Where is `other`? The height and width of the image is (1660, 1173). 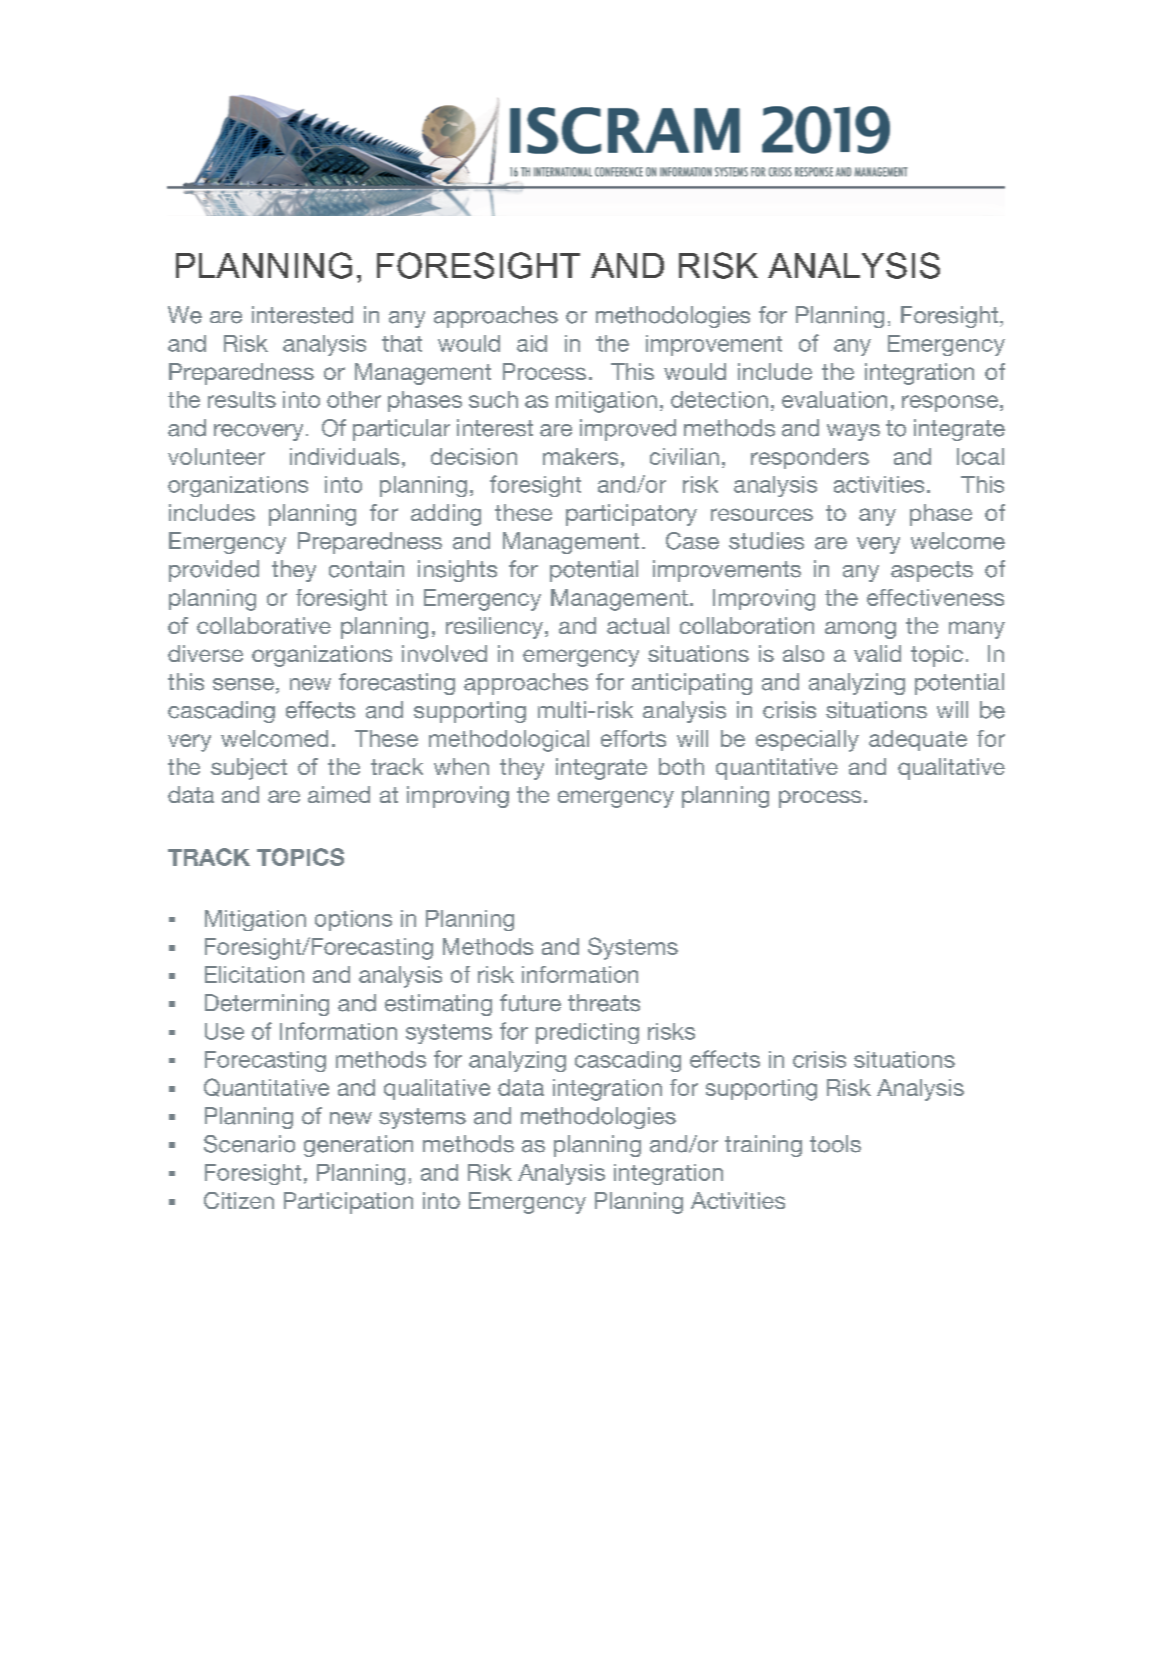
other is located at coordinates (354, 399).
